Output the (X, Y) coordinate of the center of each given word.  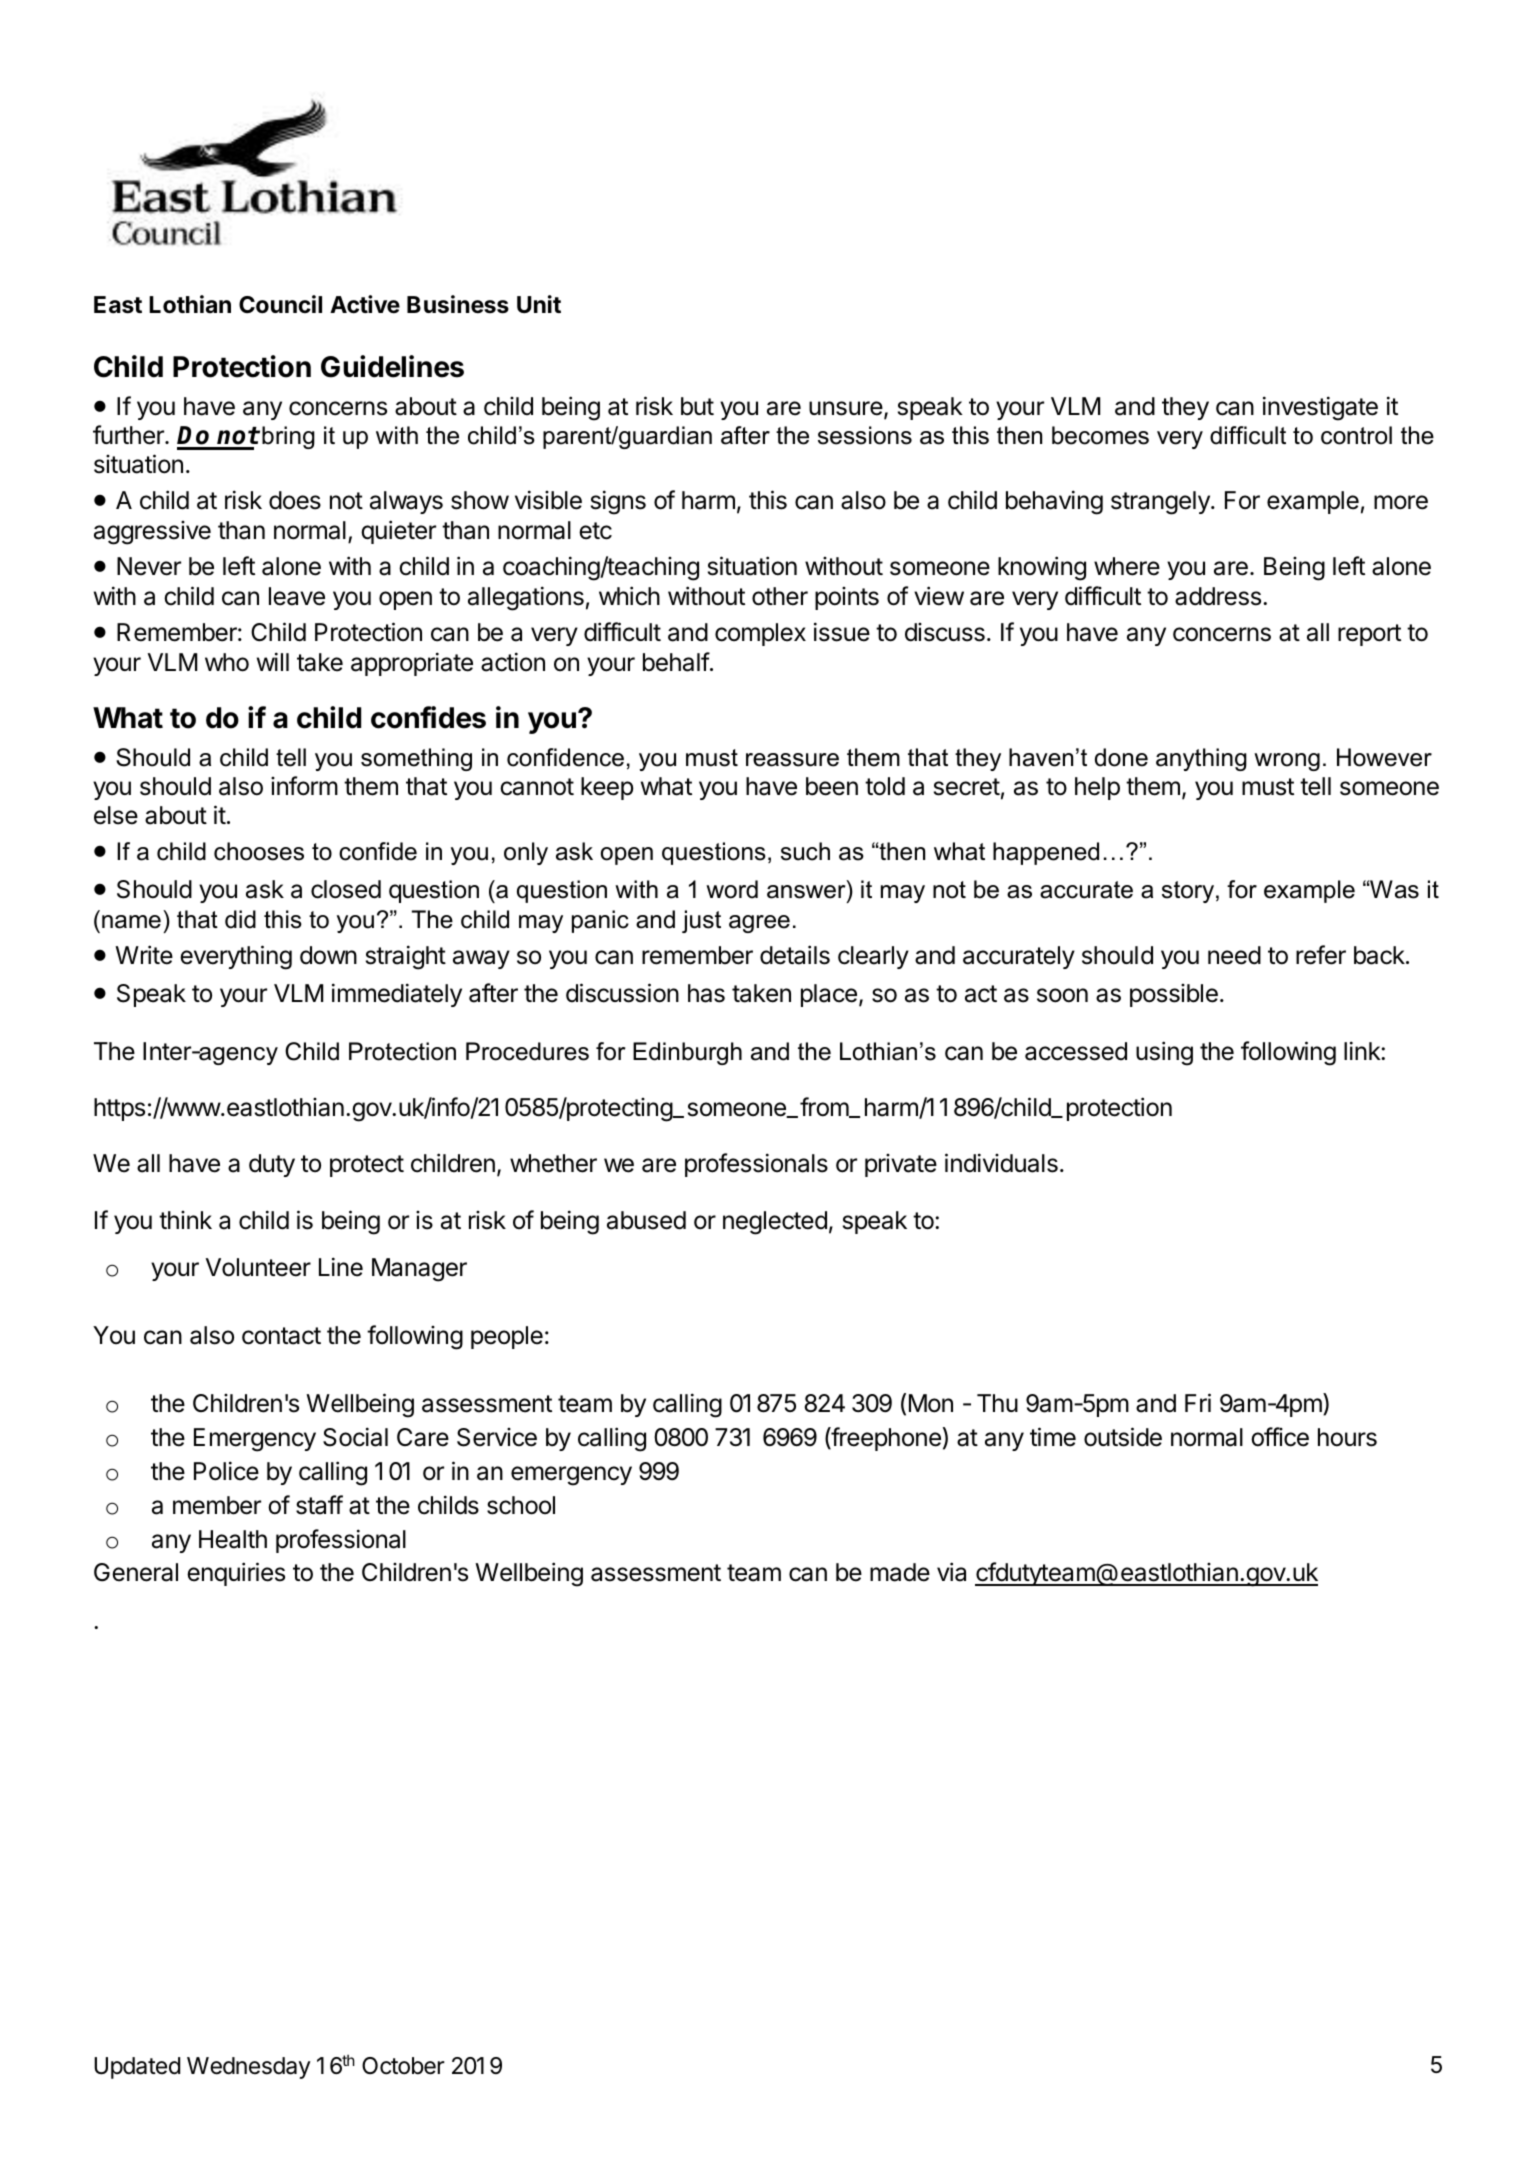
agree (759, 924)
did (240, 919)
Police (226, 1471)
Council (280, 304)
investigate (1320, 408)
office (1280, 1437)
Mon (931, 1403)
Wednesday (249, 2068)
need (1234, 955)
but (697, 406)
